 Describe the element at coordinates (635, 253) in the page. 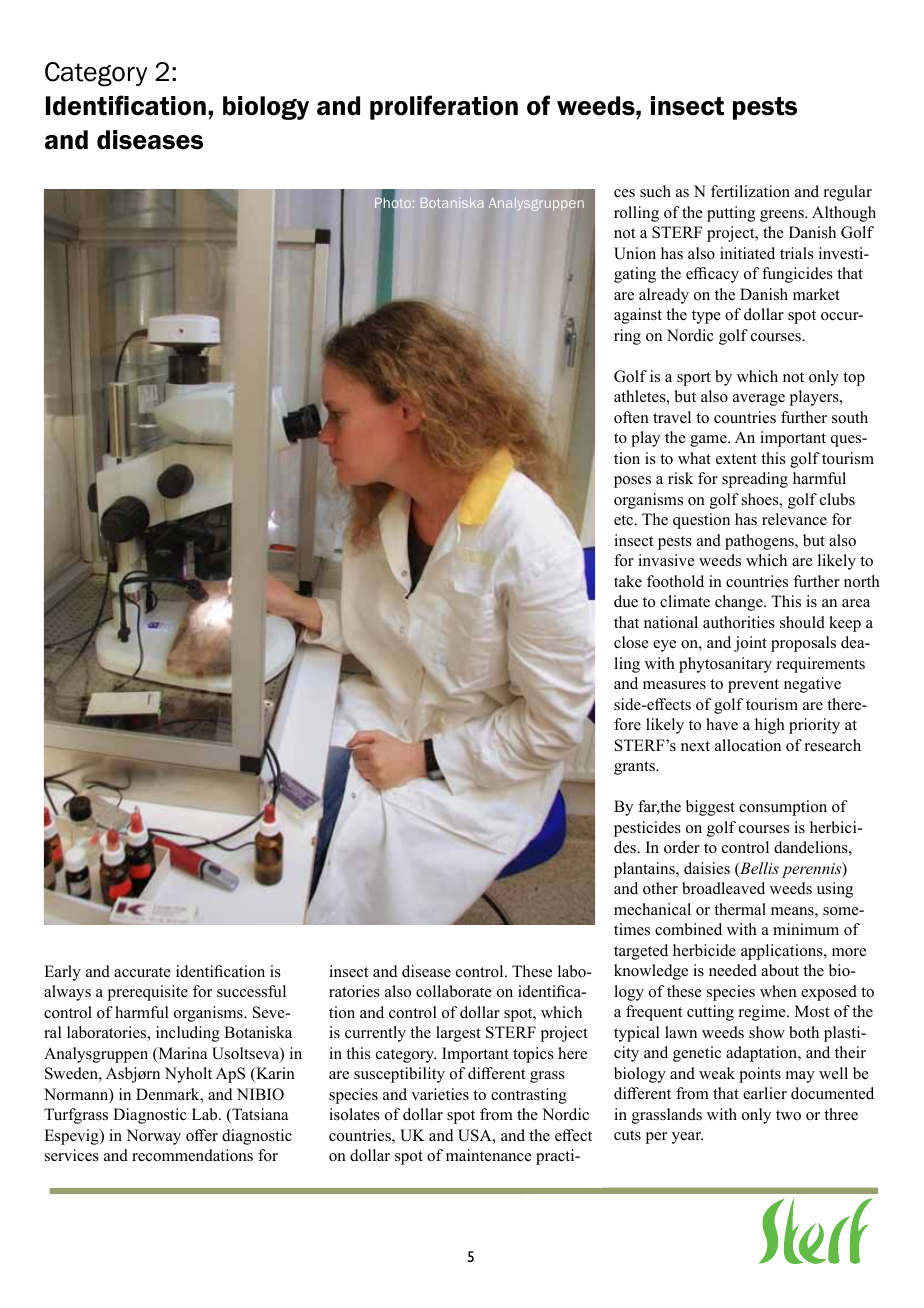

I see `Union` at that location.
